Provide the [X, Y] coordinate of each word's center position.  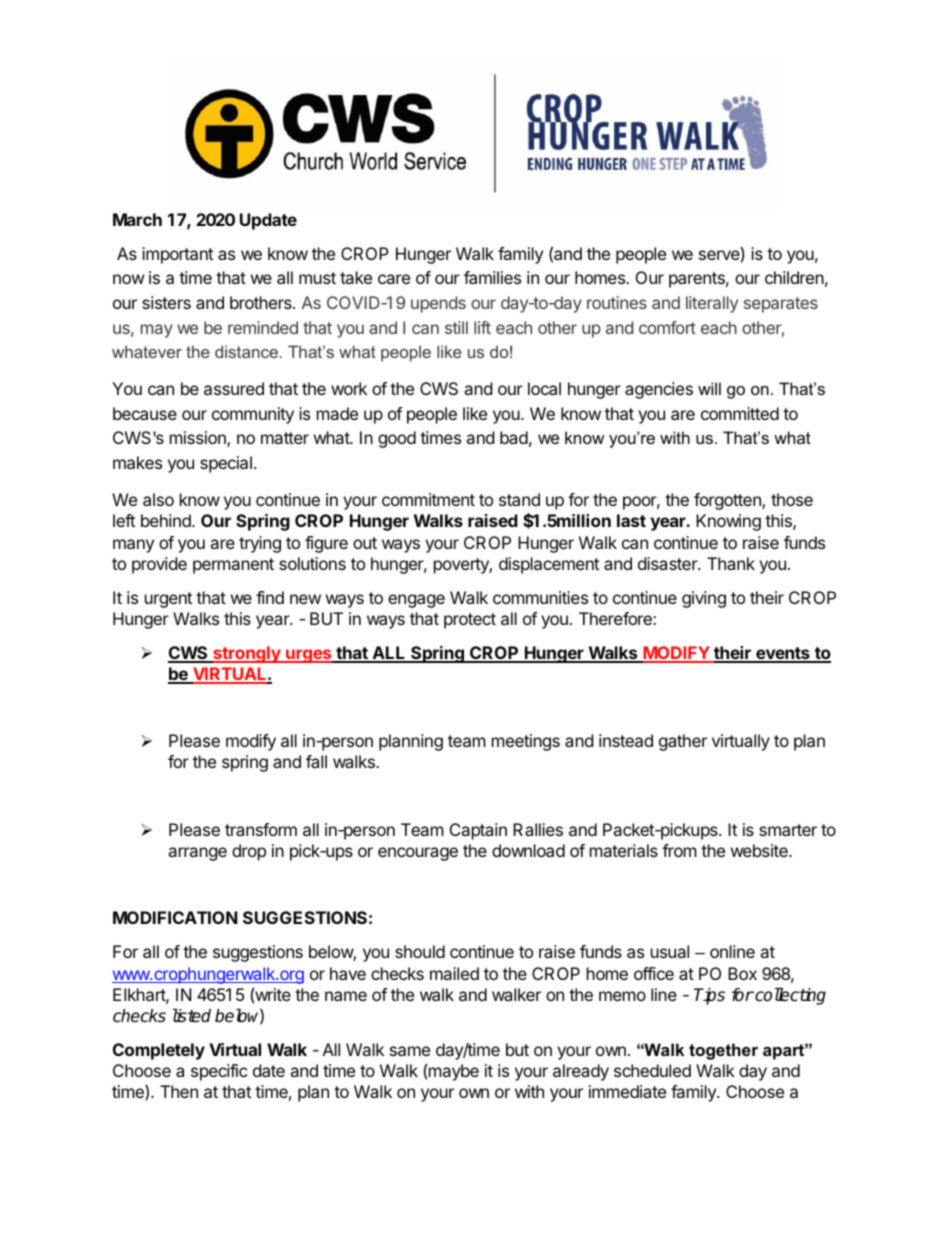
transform [261, 829]
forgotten [728, 501]
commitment [428, 499]
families [492, 277]
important [177, 255]
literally [712, 304]
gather [683, 742]
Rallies [538, 829]
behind [167, 520]
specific [219, 1072]
